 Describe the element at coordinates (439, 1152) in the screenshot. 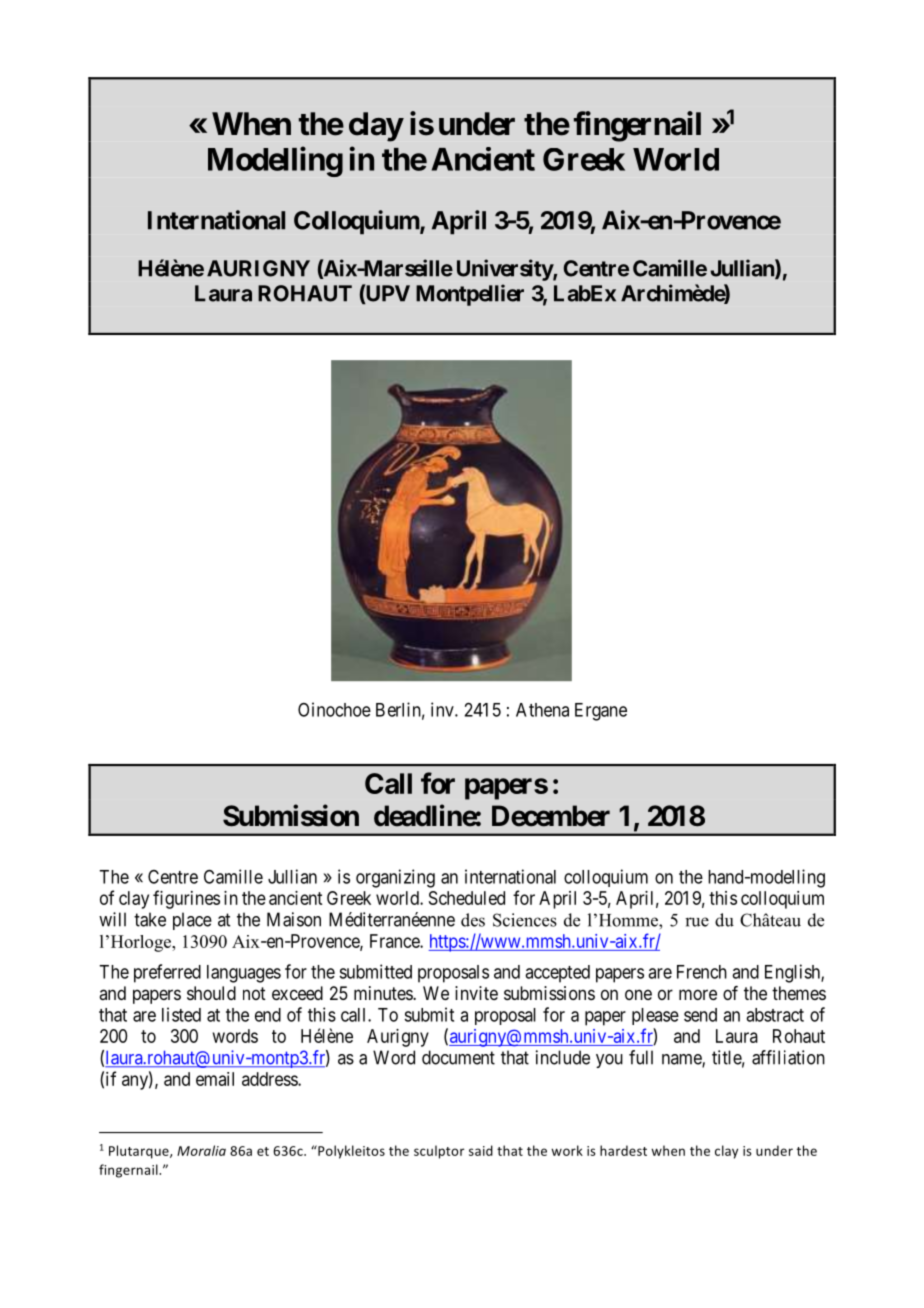

I see `sculptor` at that location.
